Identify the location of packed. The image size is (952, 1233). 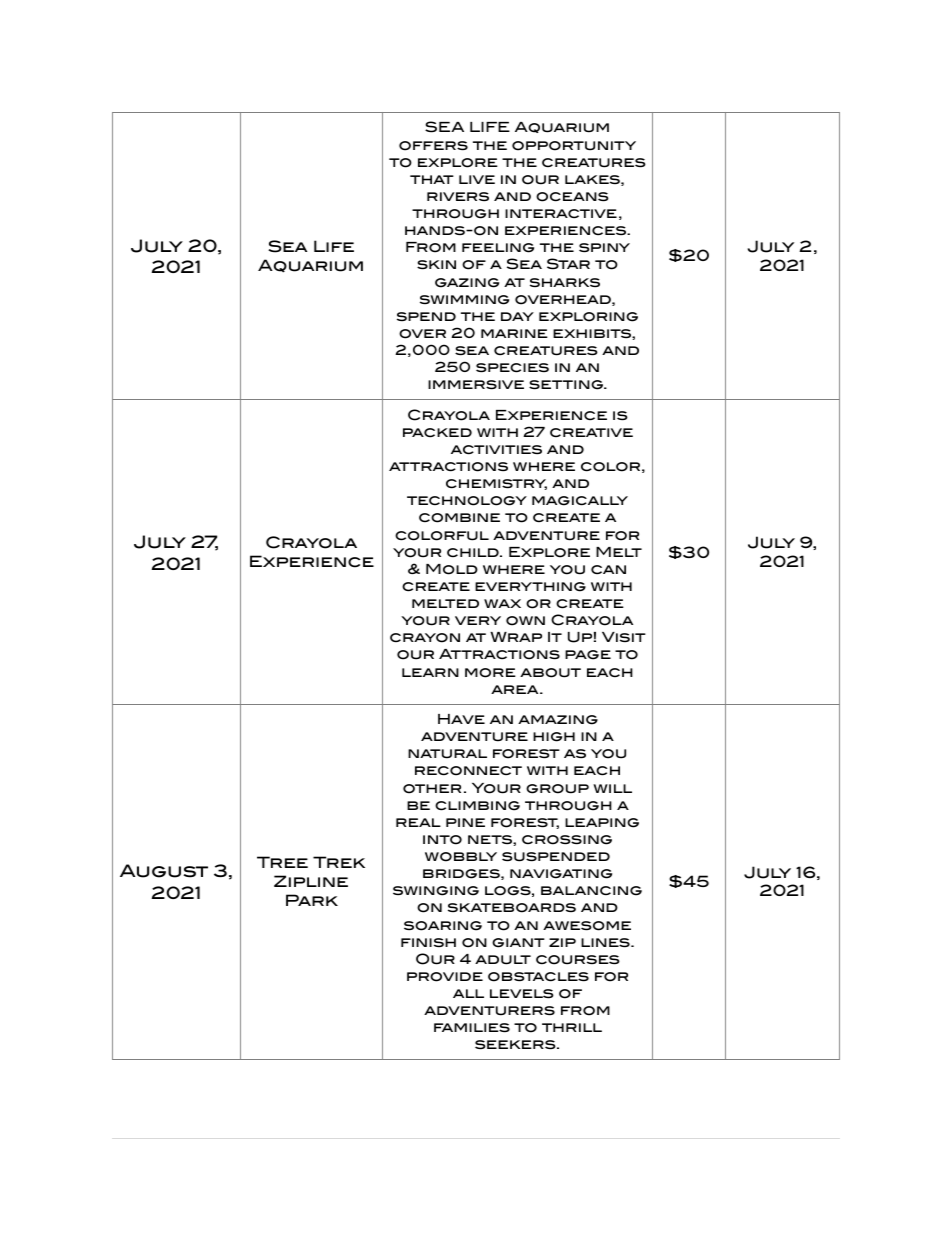
(437, 432).
